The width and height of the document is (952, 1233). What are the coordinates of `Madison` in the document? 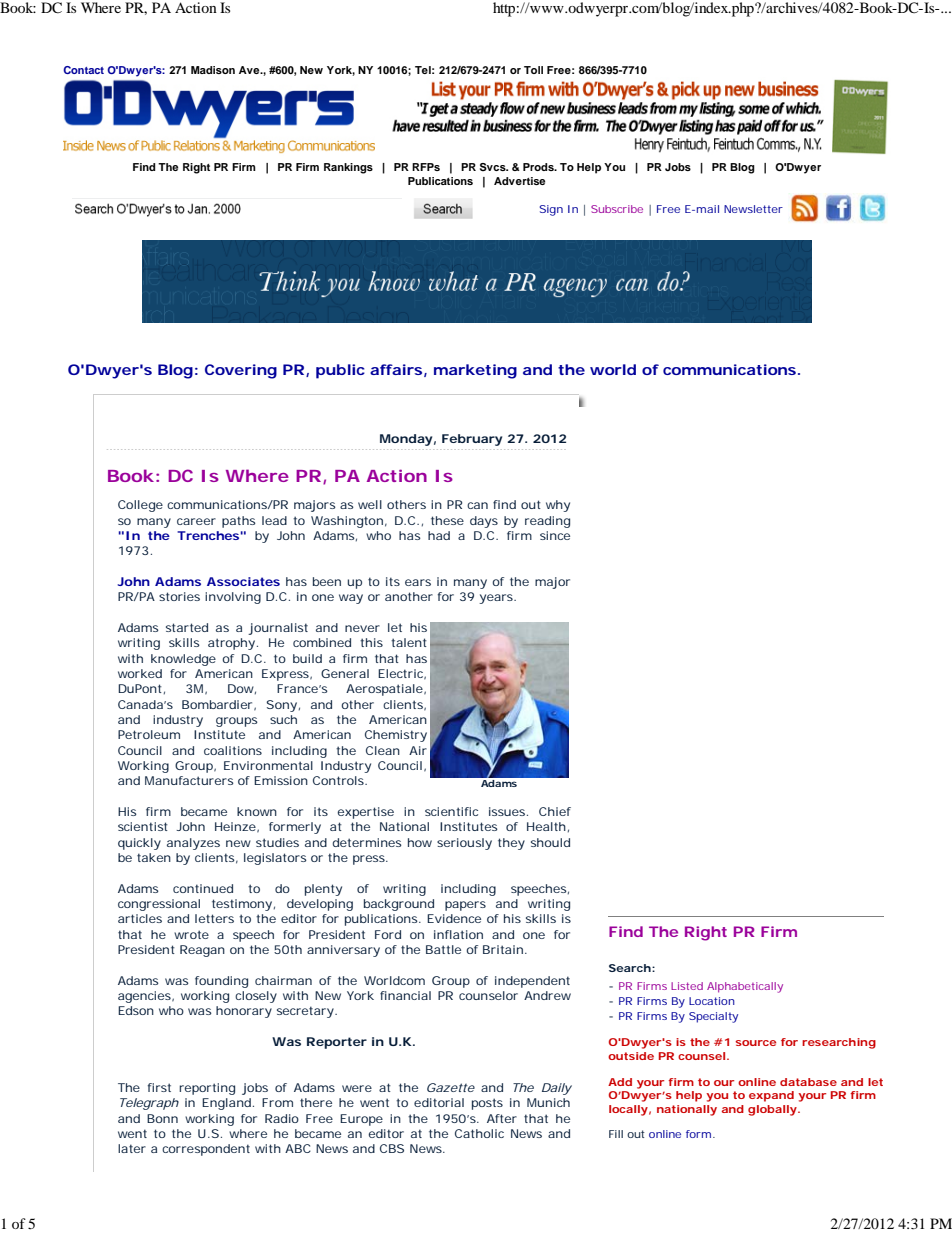 It's located at (213, 70).
